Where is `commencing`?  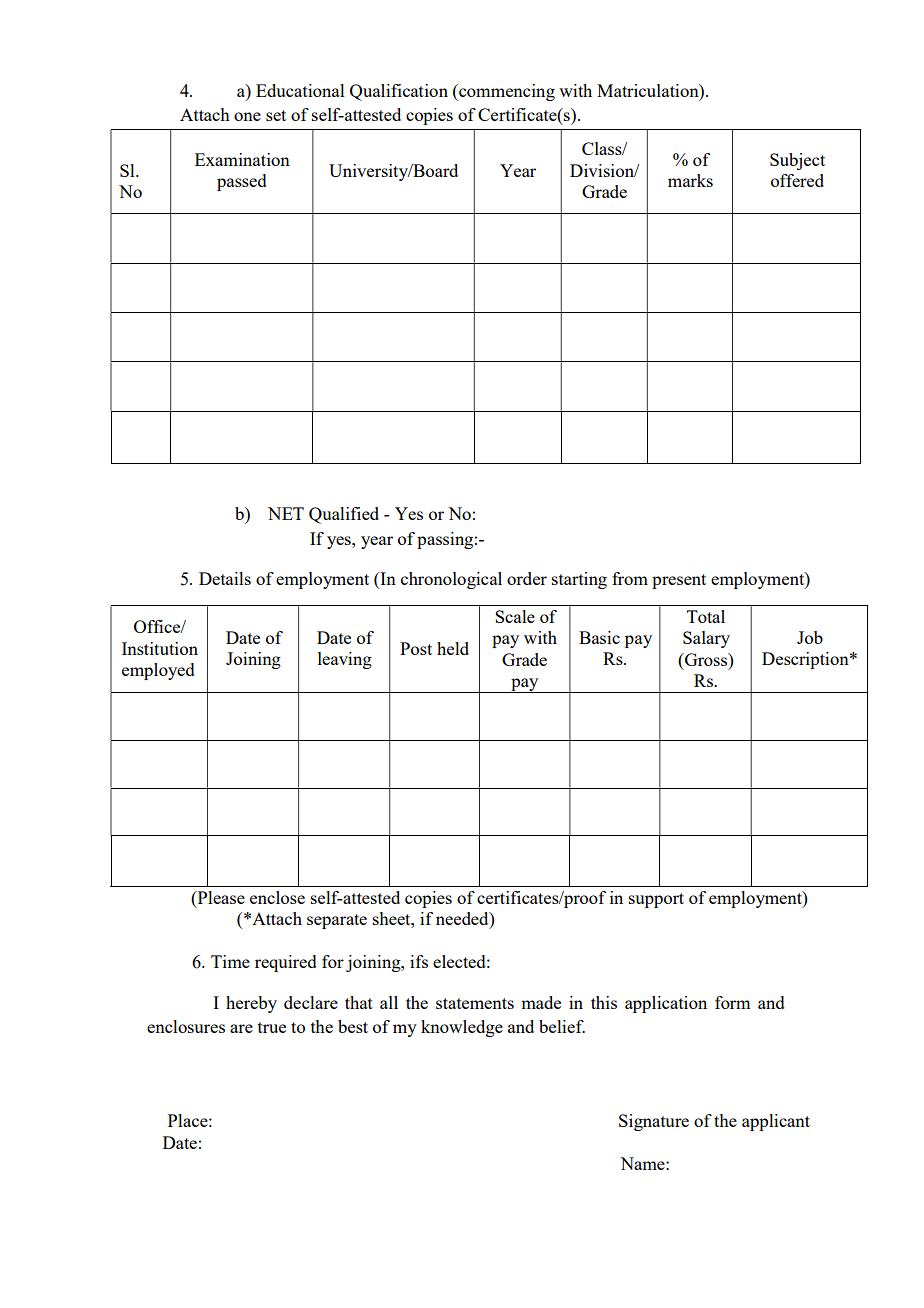 commencing is located at coordinates (506, 92).
